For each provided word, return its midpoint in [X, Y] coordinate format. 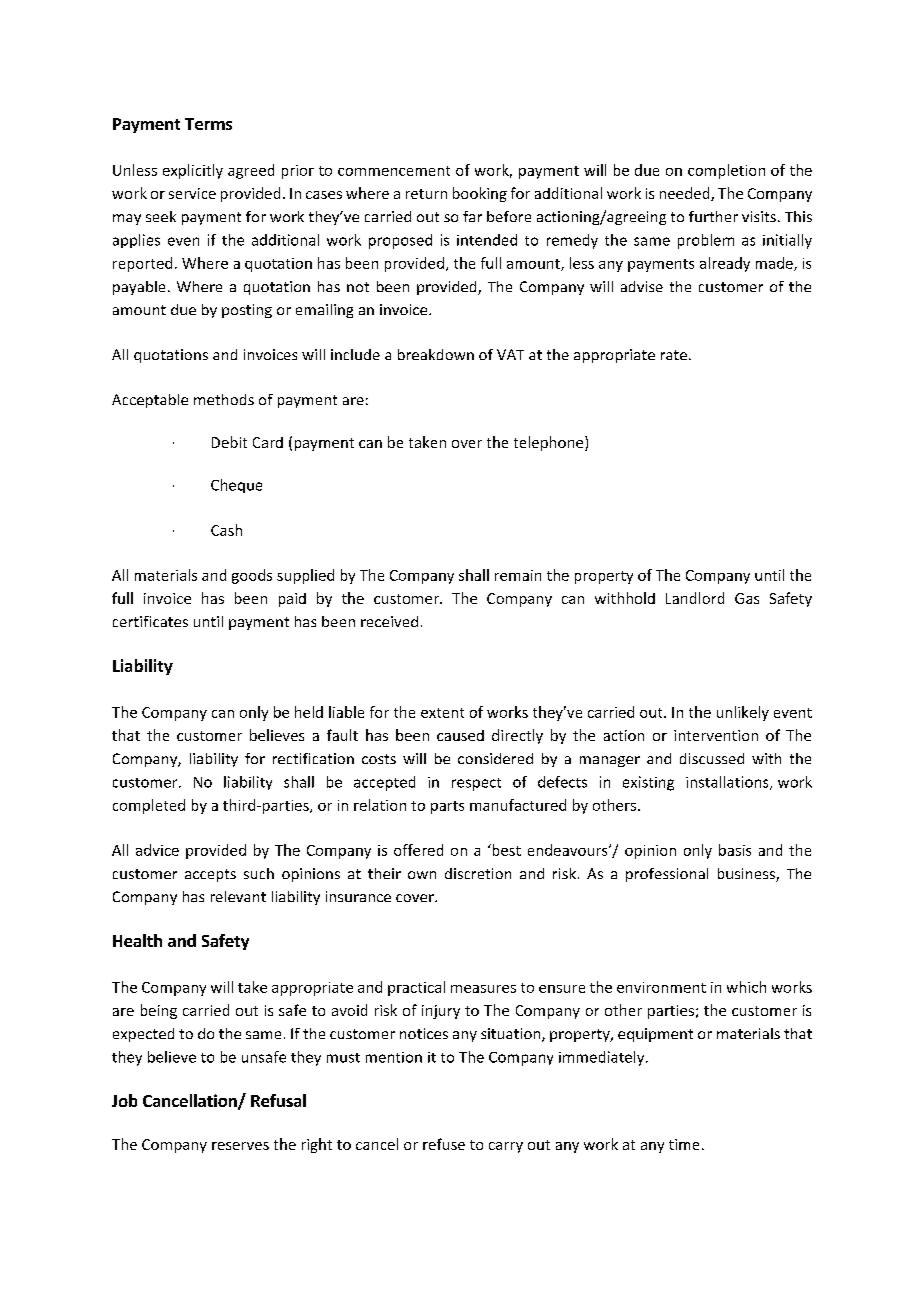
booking [480, 194]
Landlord [695, 598]
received [389, 621]
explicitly [193, 171]
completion [726, 171]
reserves [240, 1146]
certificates [150, 621]
